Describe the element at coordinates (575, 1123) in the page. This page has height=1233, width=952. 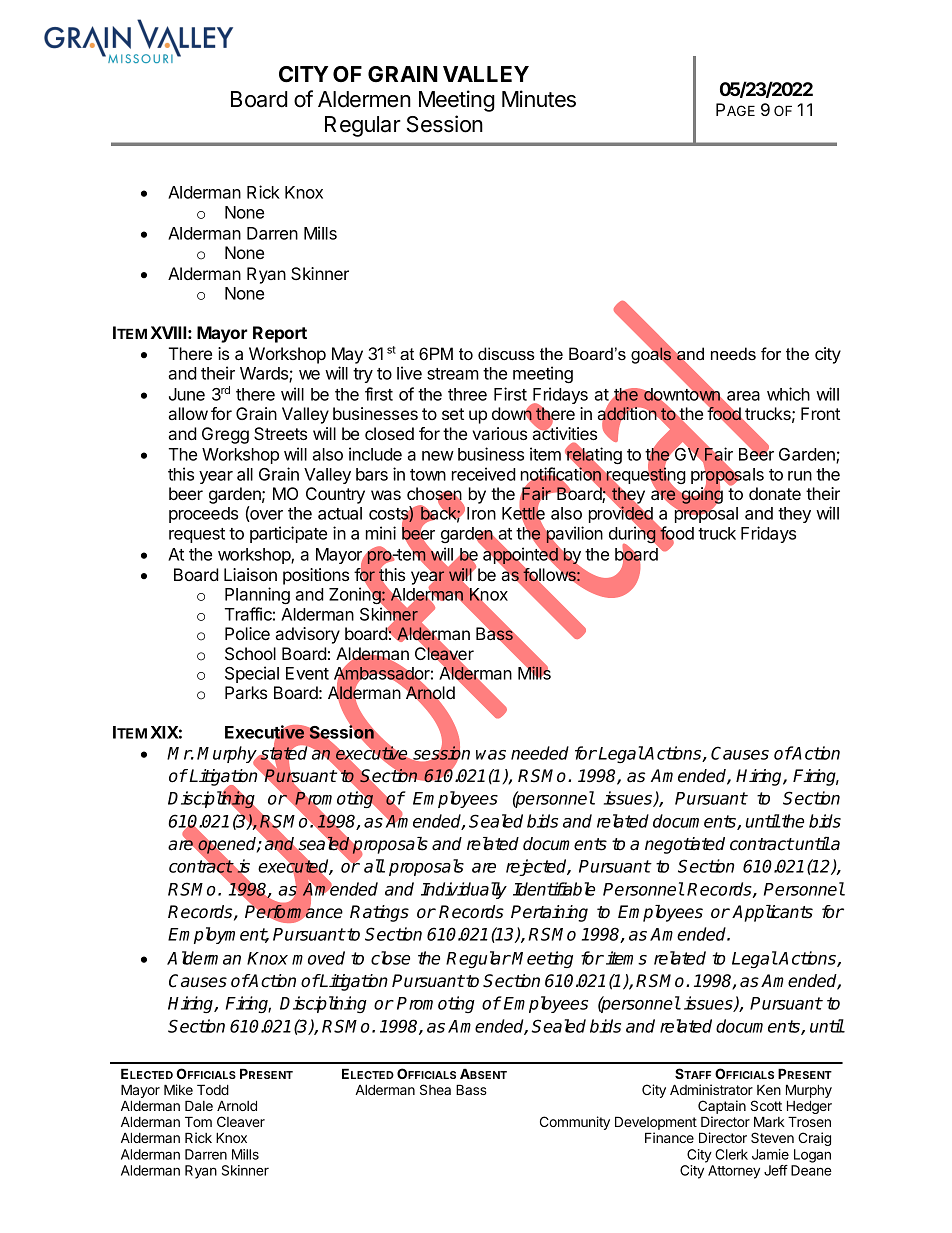
I see `Community` at that location.
